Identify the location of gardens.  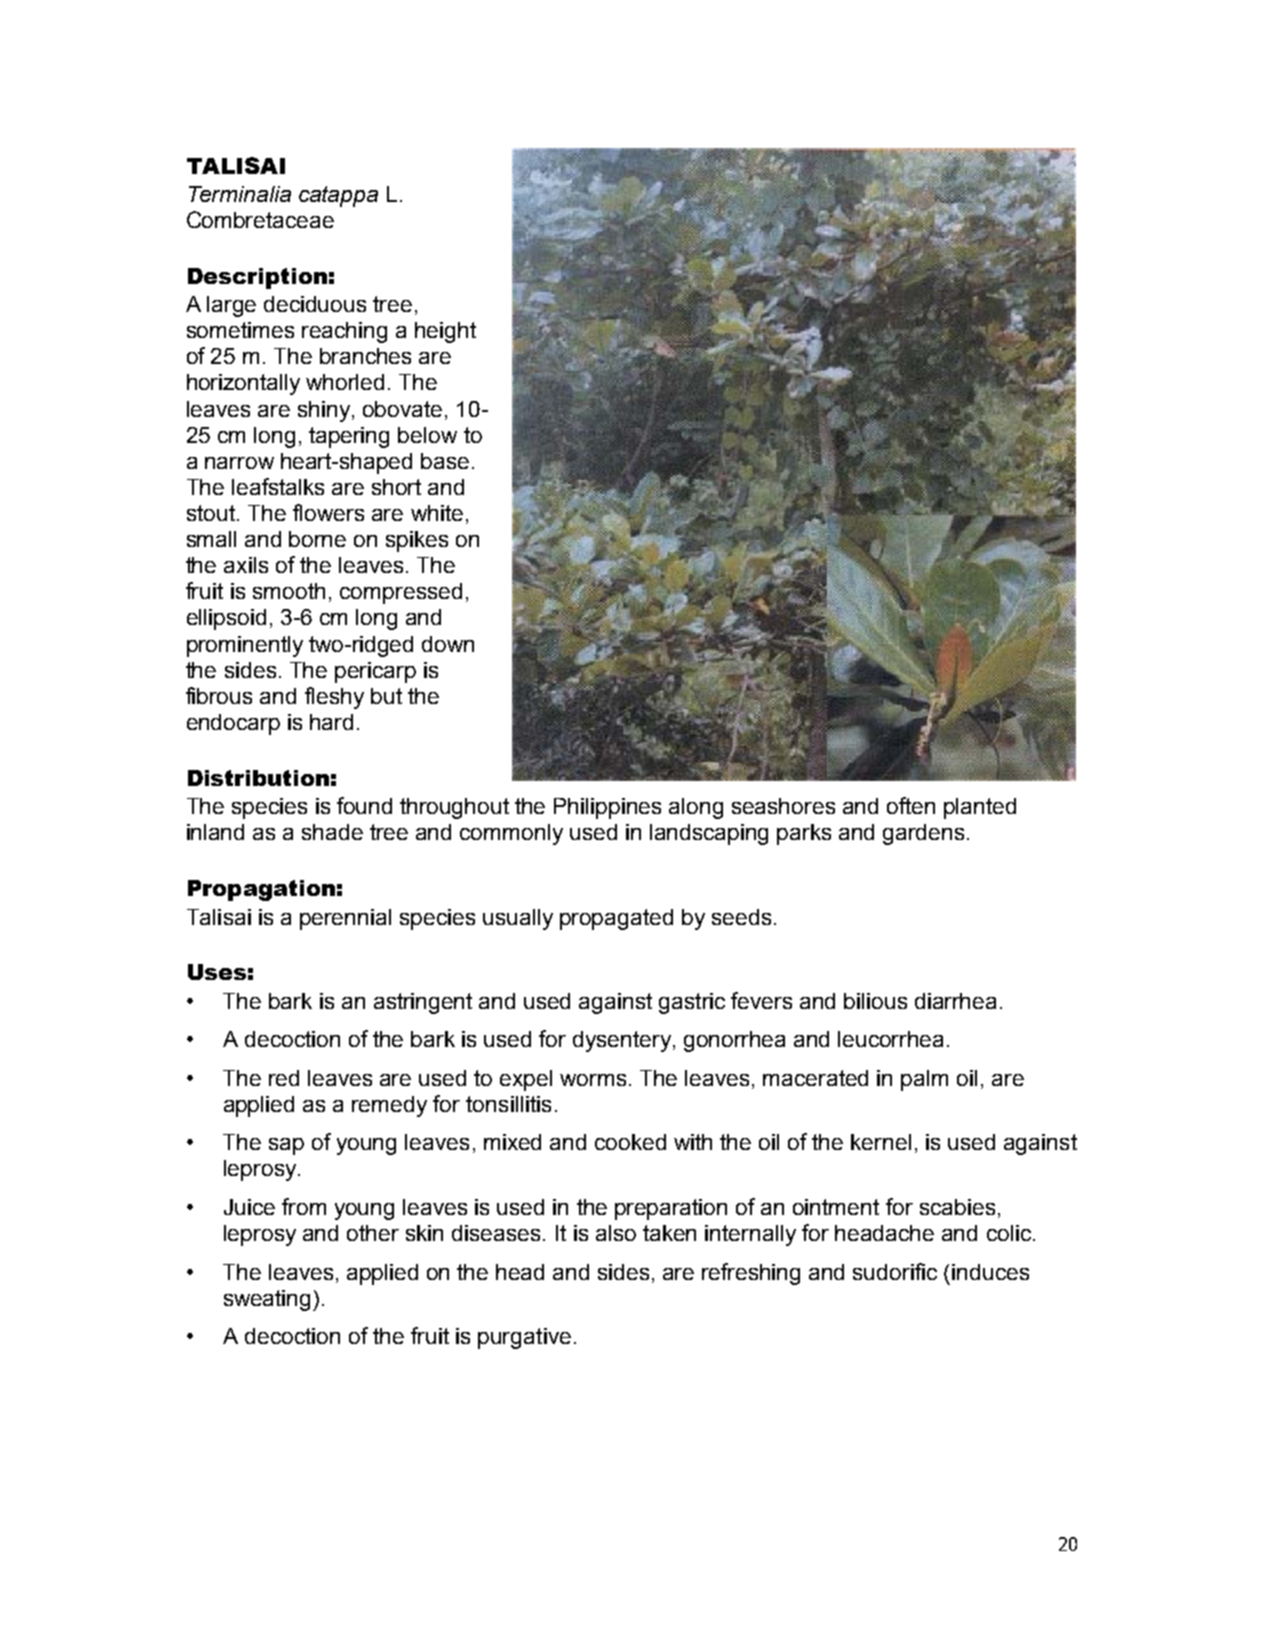
(923, 834).
